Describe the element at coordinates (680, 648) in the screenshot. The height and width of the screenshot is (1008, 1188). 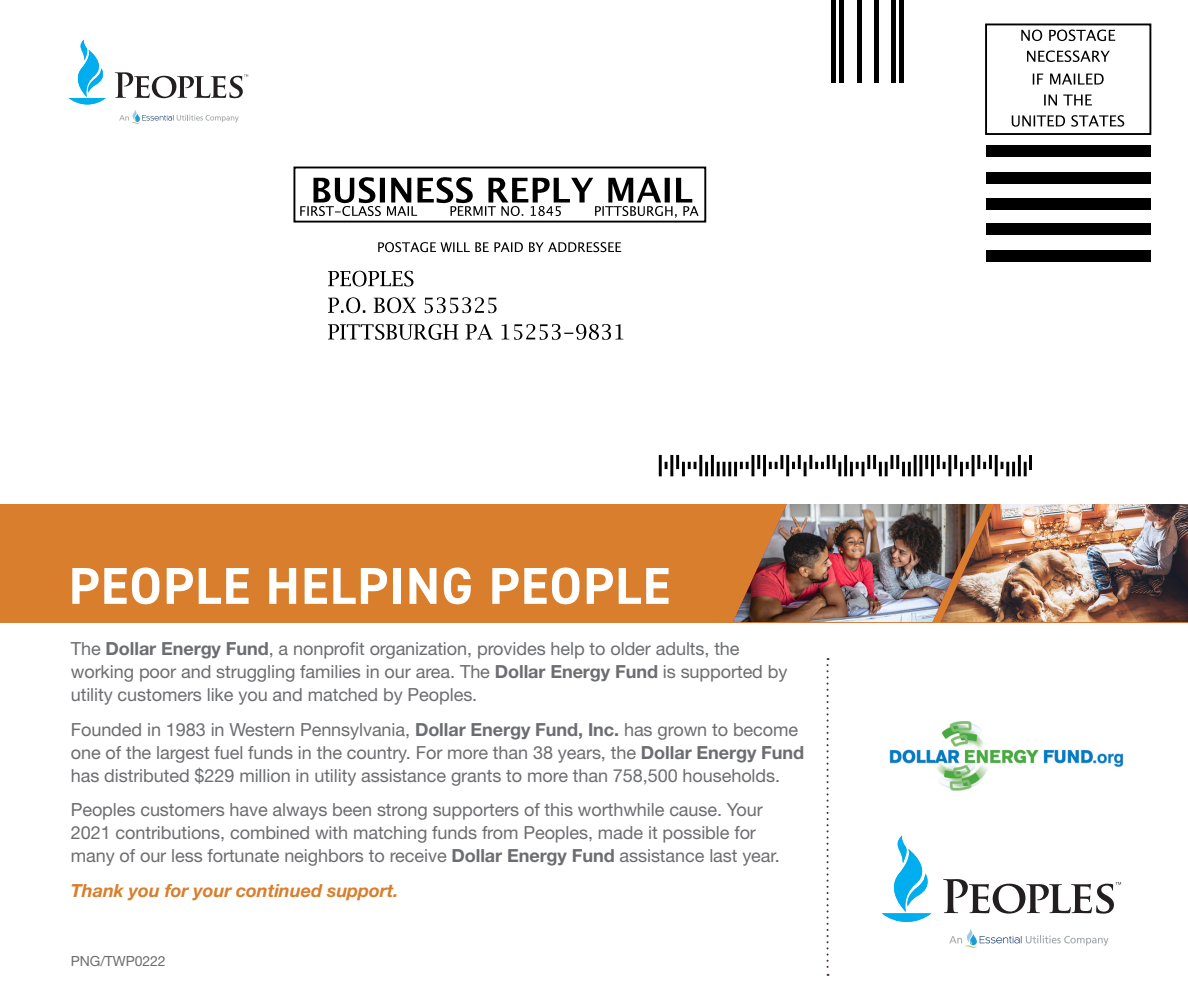
I see `adults` at that location.
